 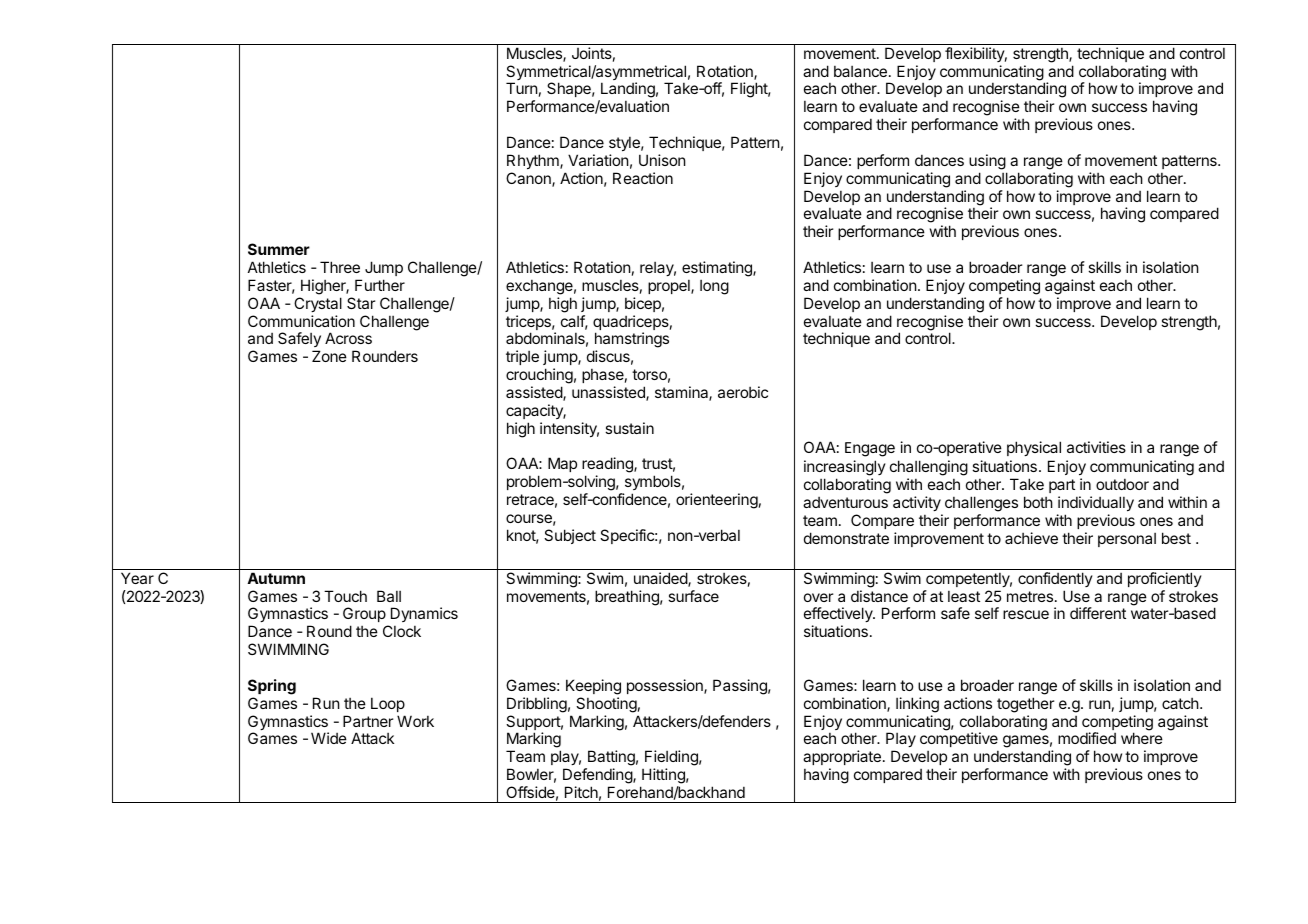 I want to click on Autumn, so click(x=276, y=578).
